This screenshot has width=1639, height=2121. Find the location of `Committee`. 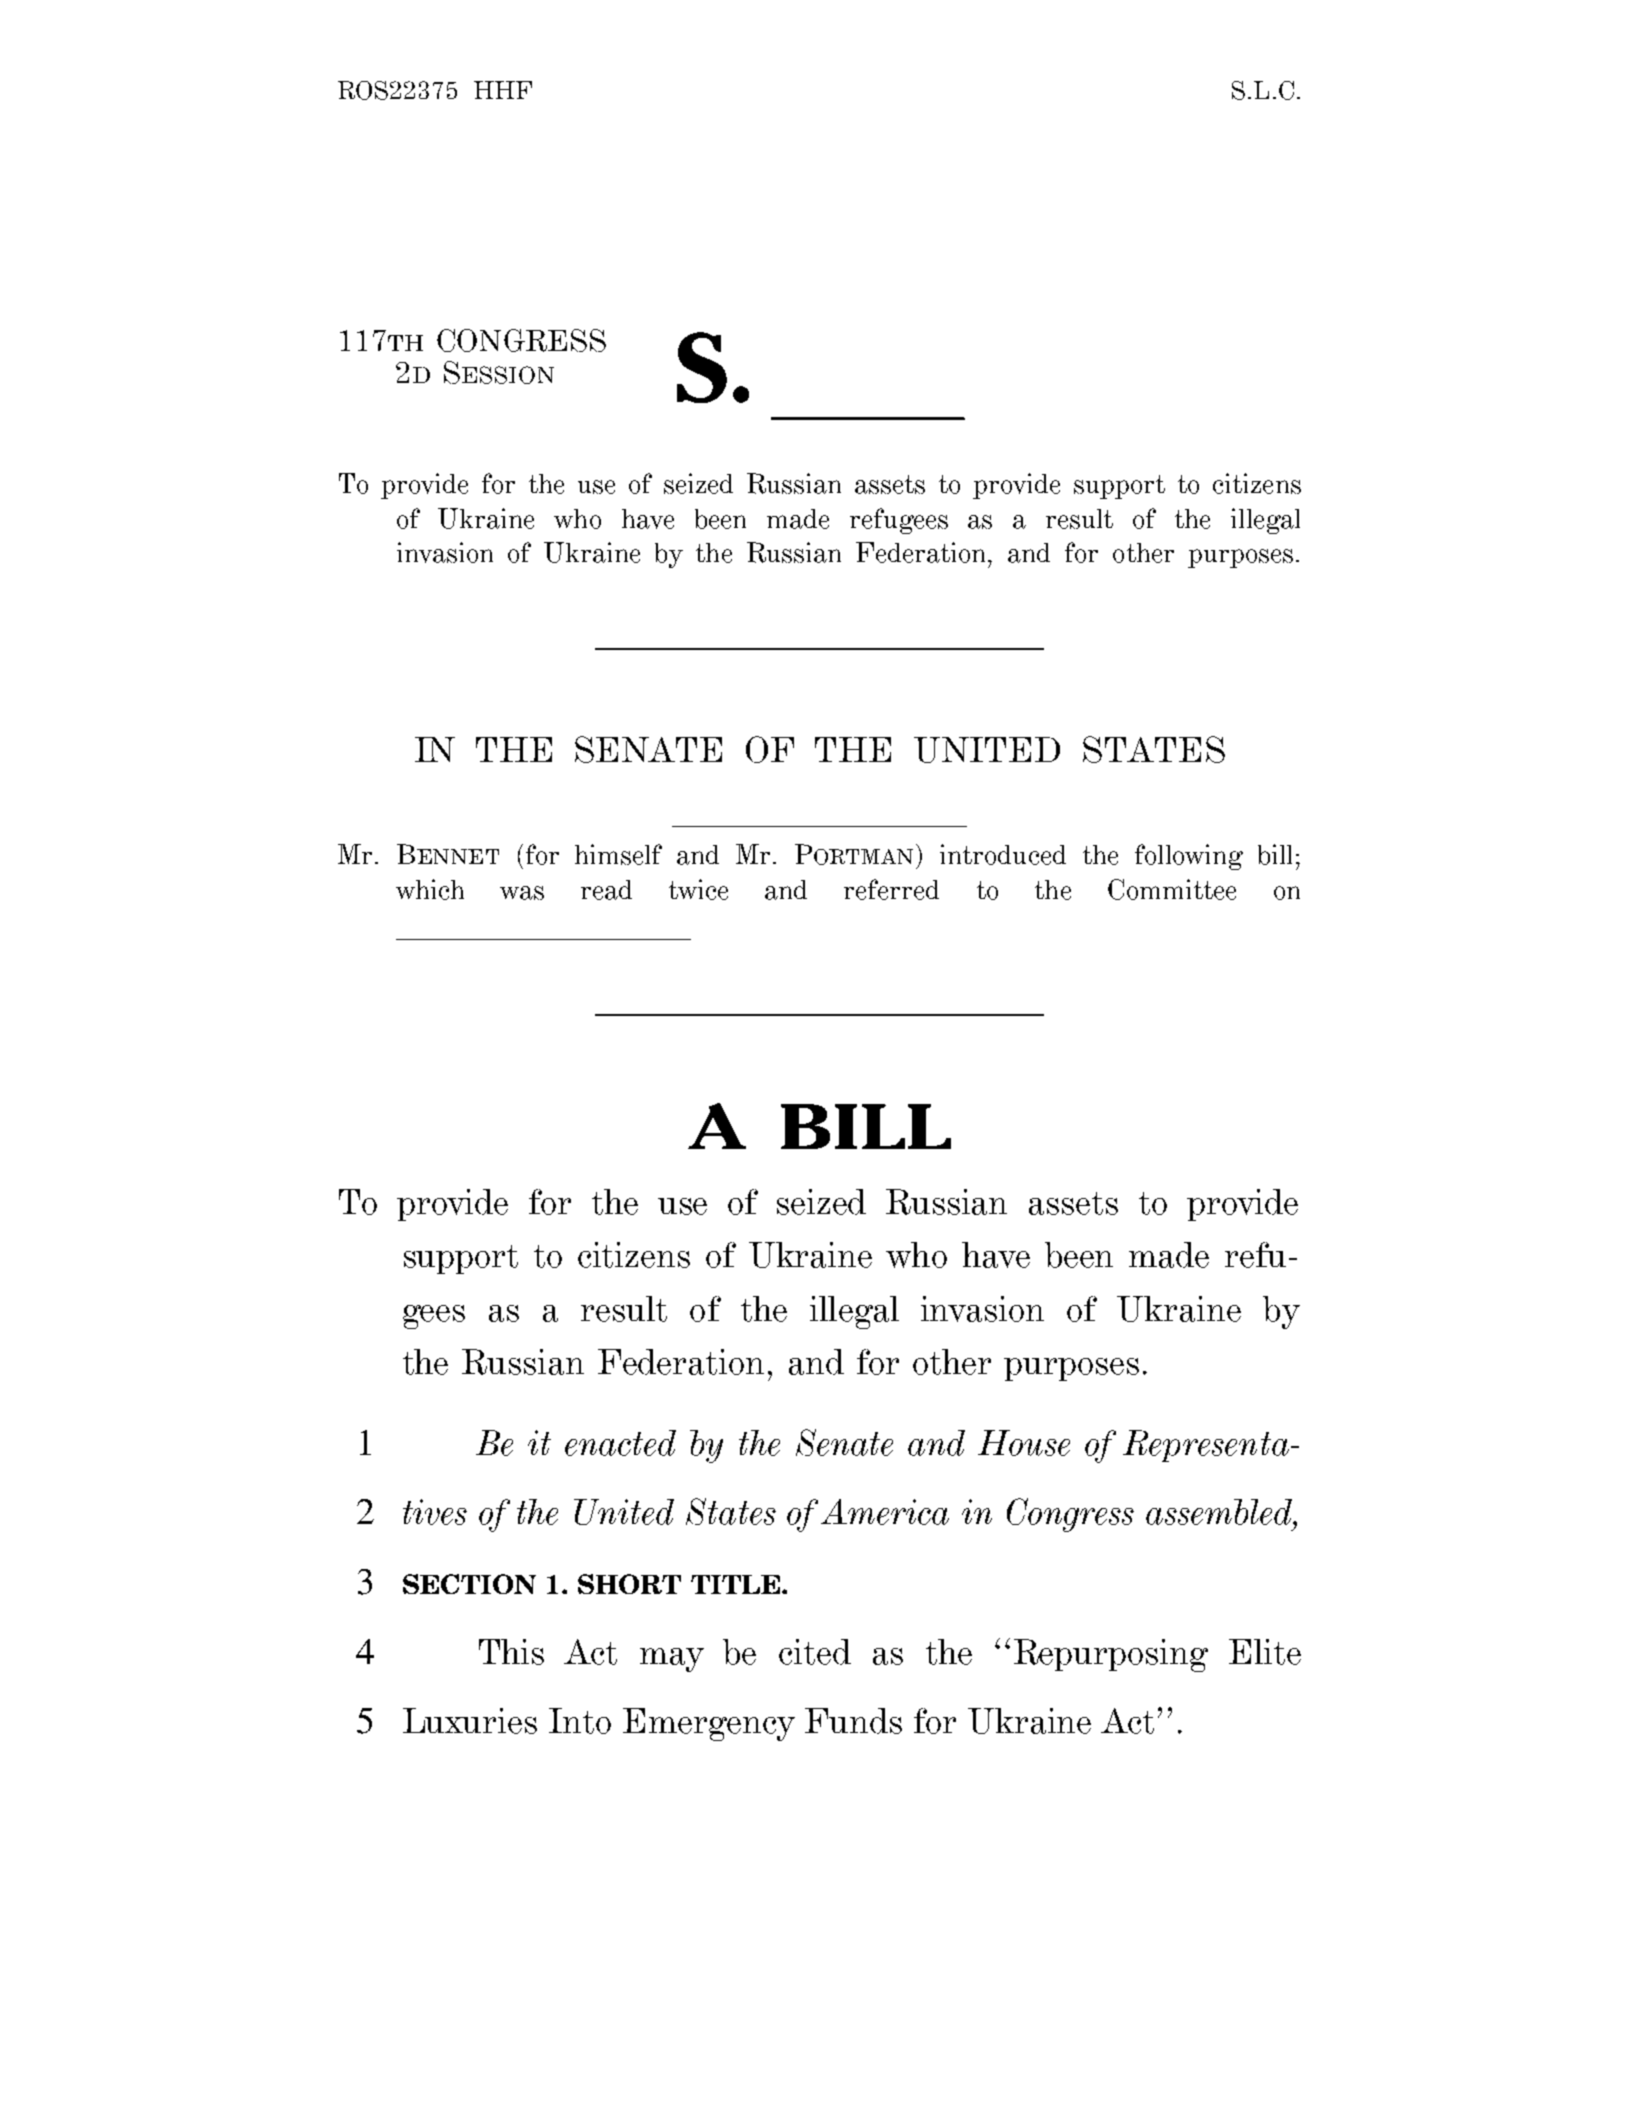

Committee is located at coordinates (1172, 889).
